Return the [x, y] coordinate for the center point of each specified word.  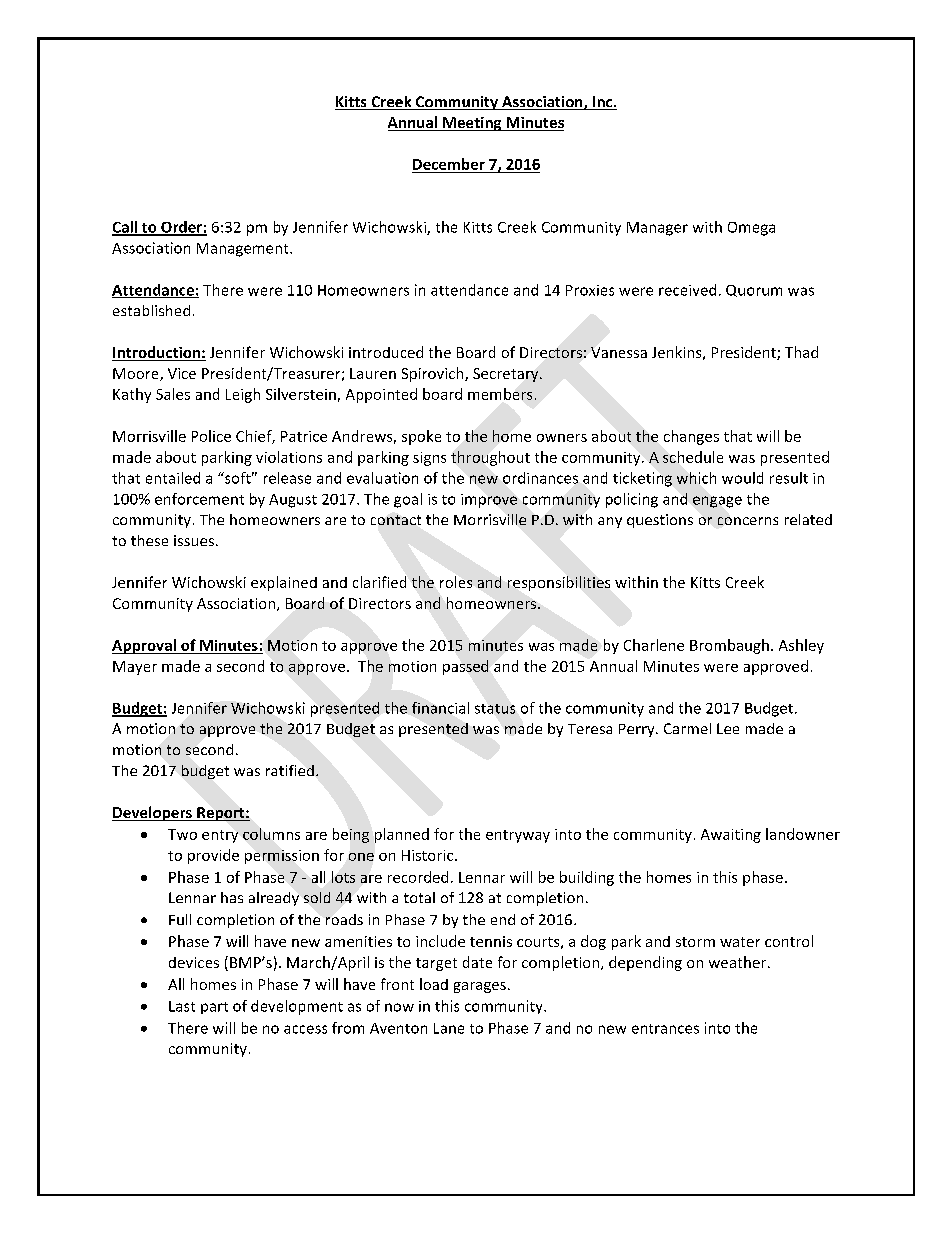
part [214, 1008]
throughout [490, 458]
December [449, 164]
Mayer [135, 668]
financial [440, 708]
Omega [751, 229]
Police [211, 436]
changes [691, 437]
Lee [728, 728]
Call [125, 228]
